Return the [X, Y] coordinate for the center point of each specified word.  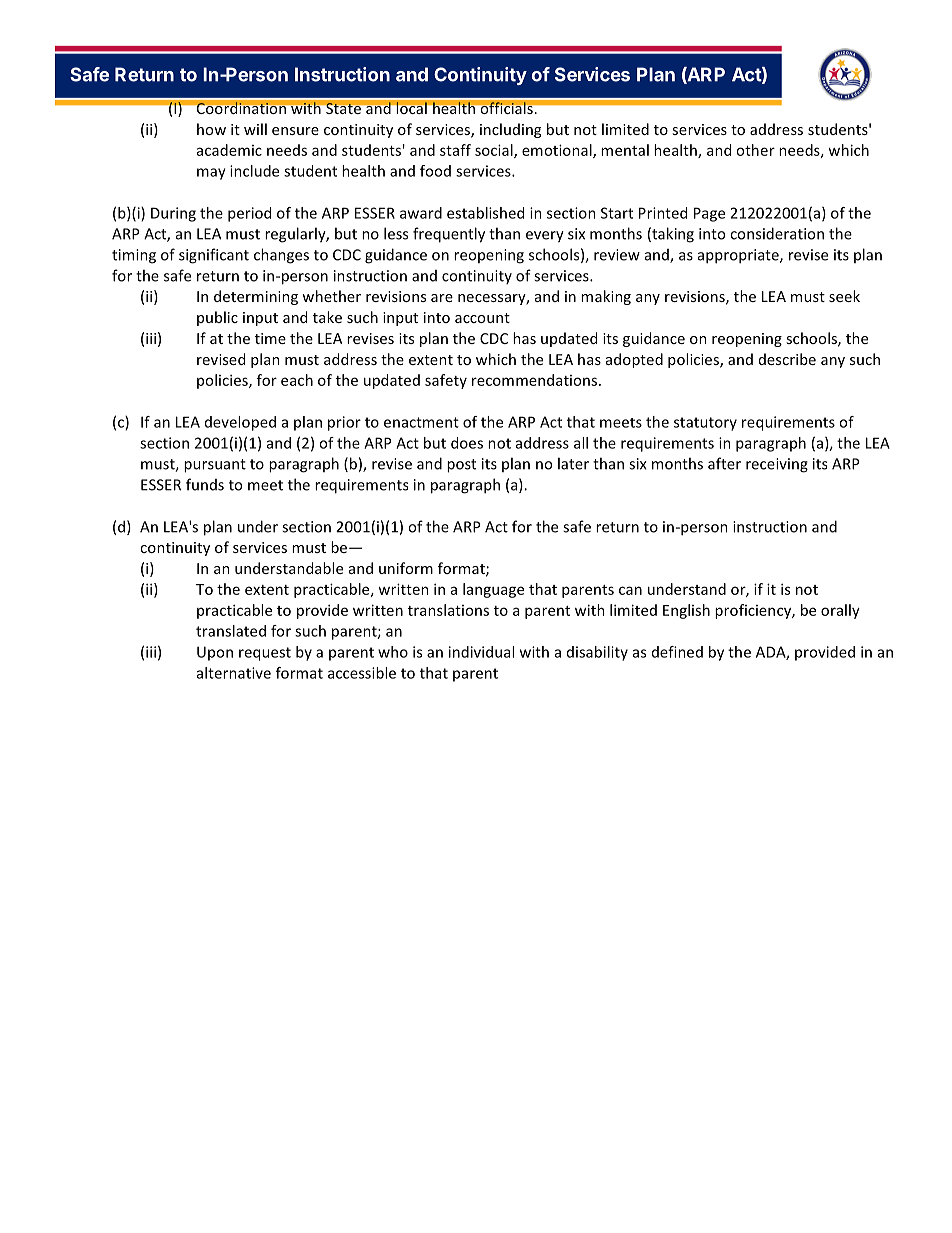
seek [844, 296]
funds [205, 484]
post [461, 466]
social [495, 151]
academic [229, 150]
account [482, 318]
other [755, 150]
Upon [215, 653]
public [217, 318]
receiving [777, 465]
